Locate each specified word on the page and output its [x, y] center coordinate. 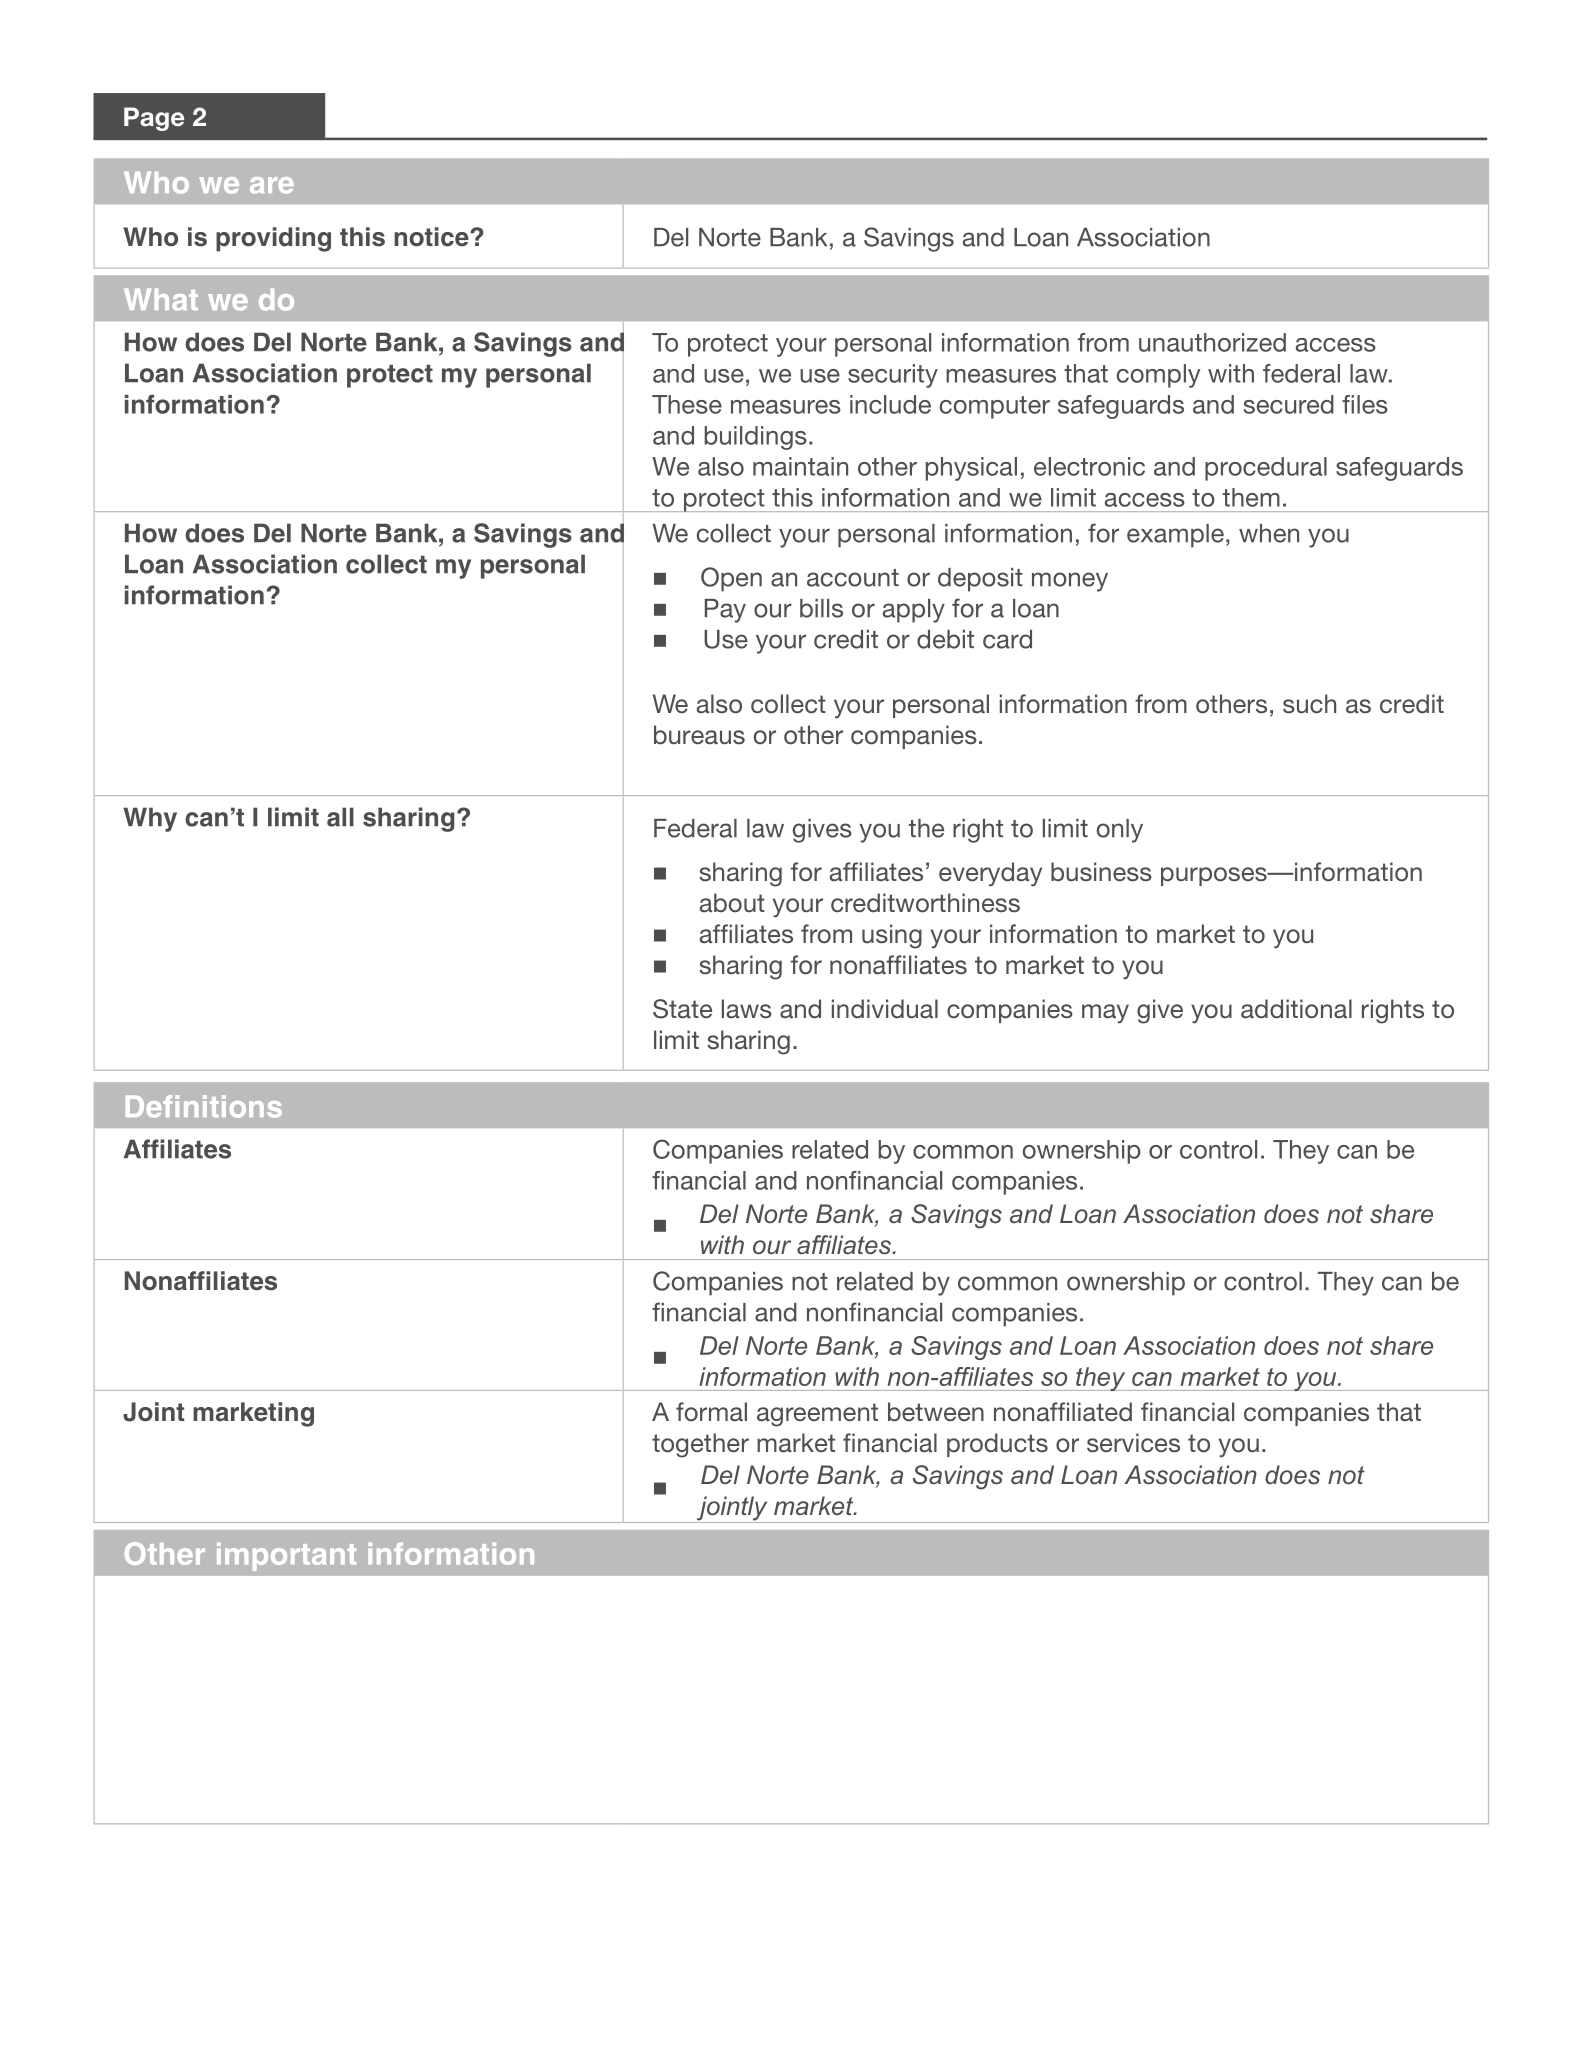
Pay [725, 611]
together [700, 1445]
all [340, 817]
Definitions [204, 1106]
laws [747, 1009]
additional [1296, 1009]
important [286, 1556]
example [1175, 536]
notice [432, 237]
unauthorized [1212, 342]
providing [273, 239]
